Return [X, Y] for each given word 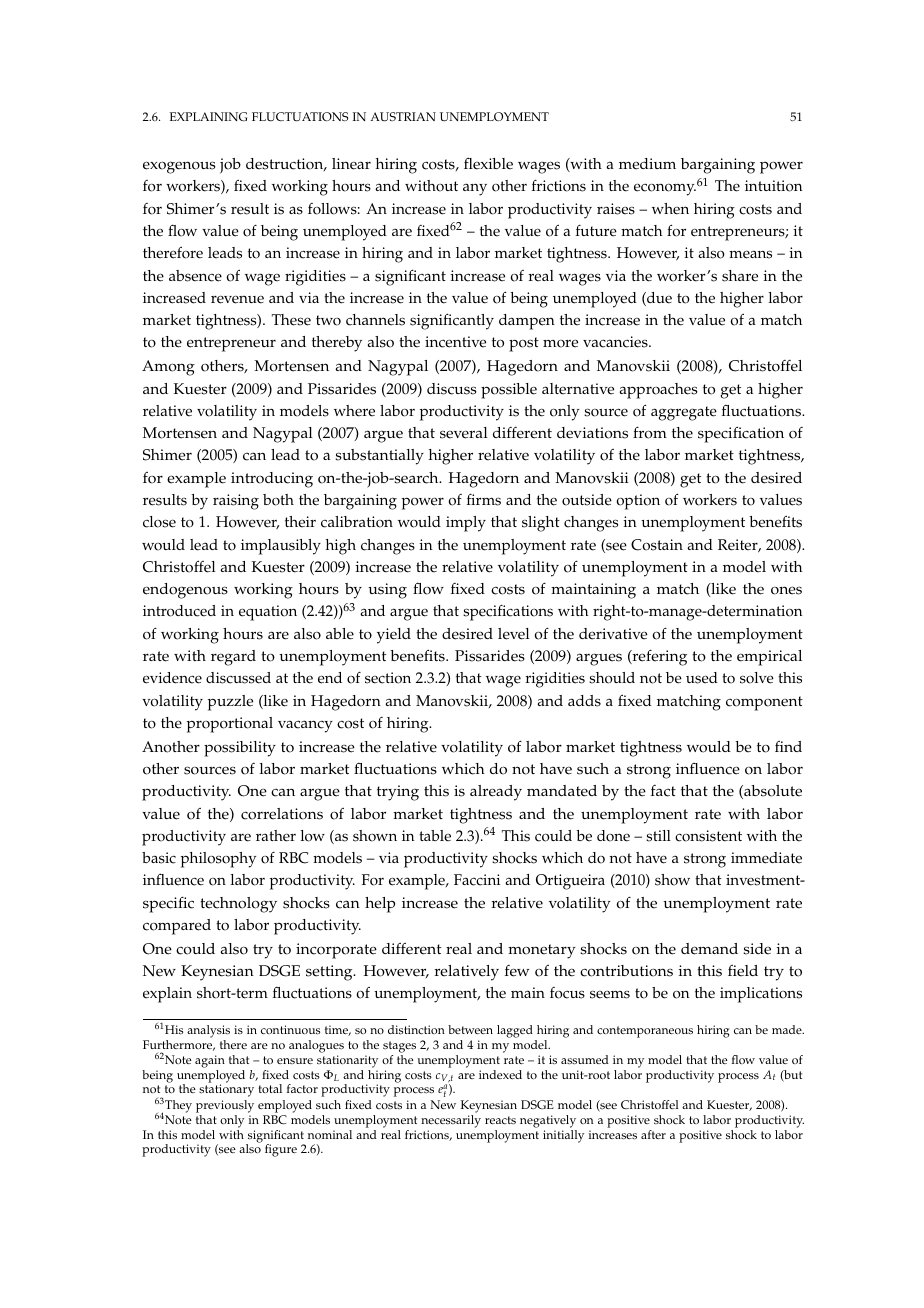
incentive [455, 342]
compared [177, 927]
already [496, 793]
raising [236, 502]
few [517, 971]
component [764, 703]
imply [466, 524]
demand [709, 949]
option [638, 502]
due [658, 299]
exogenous [179, 167]
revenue [237, 299]
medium [647, 164]
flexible [488, 163]
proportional [230, 725]
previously [225, 1106]
